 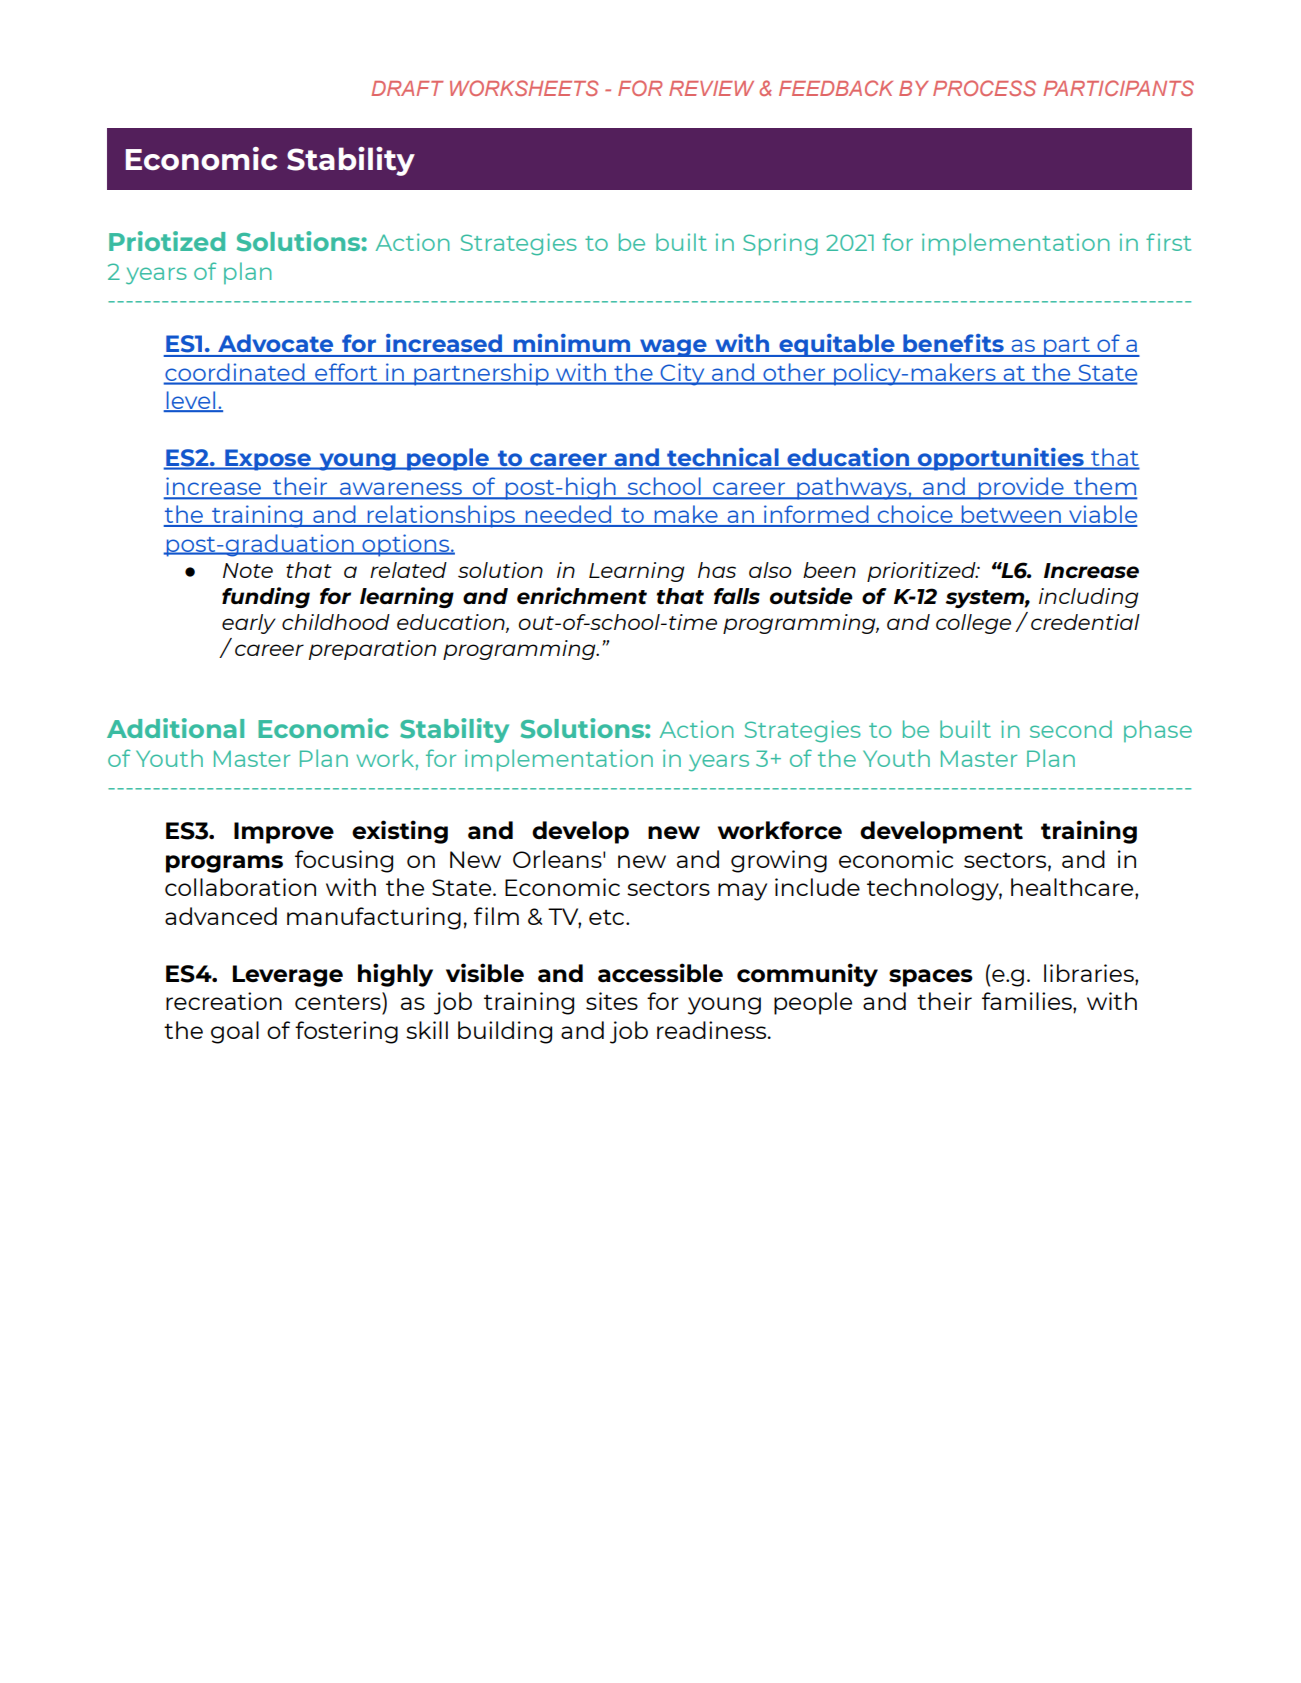 What do you see at coordinates (1168, 242) in the screenshot?
I see `first` at bounding box center [1168, 242].
